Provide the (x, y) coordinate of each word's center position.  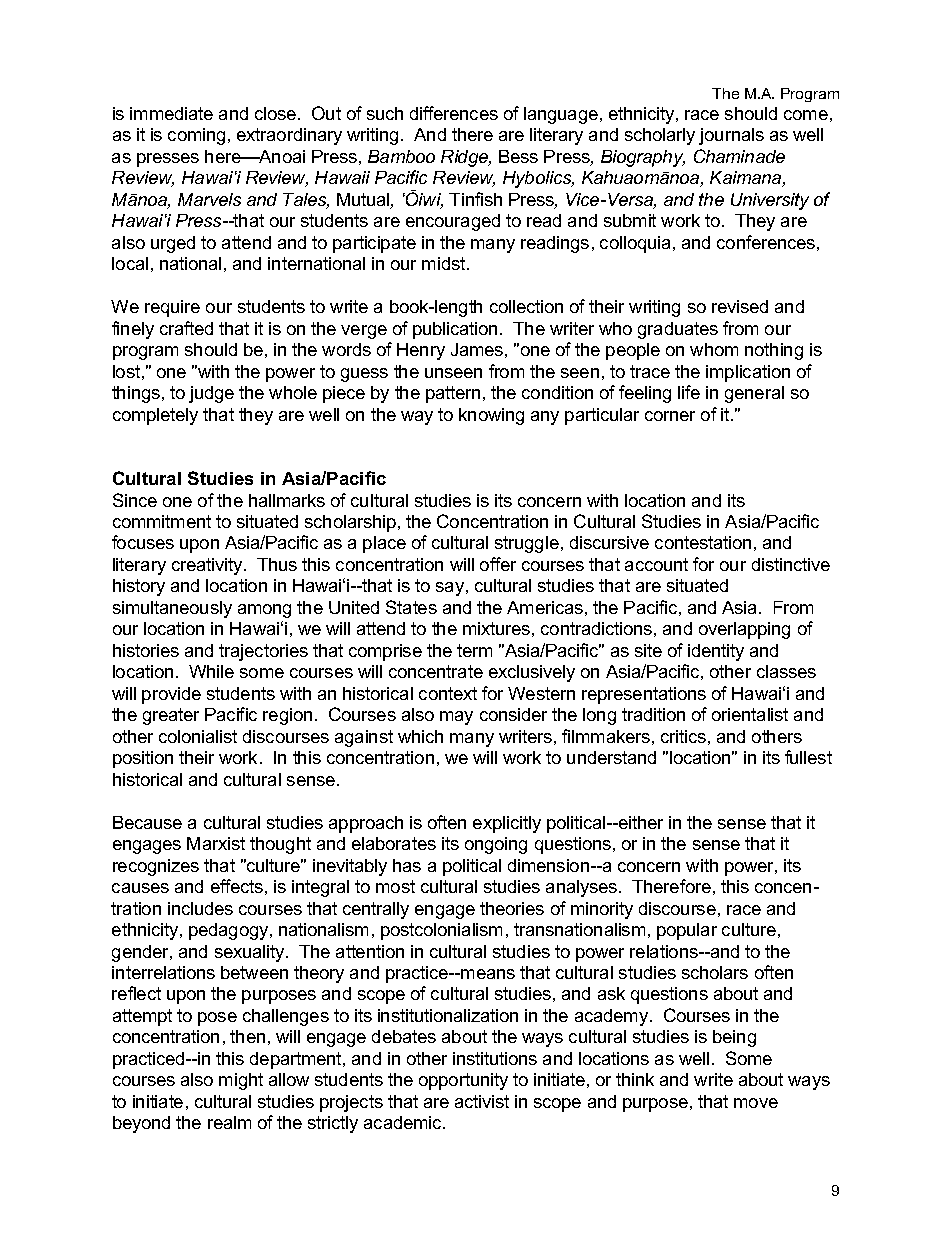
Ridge (466, 158)
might (241, 1081)
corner (670, 416)
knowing (491, 416)
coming (196, 136)
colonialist (198, 736)
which (420, 736)
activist (482, 1101)
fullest (808, 757)
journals (731, 136)
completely (155, 416)
